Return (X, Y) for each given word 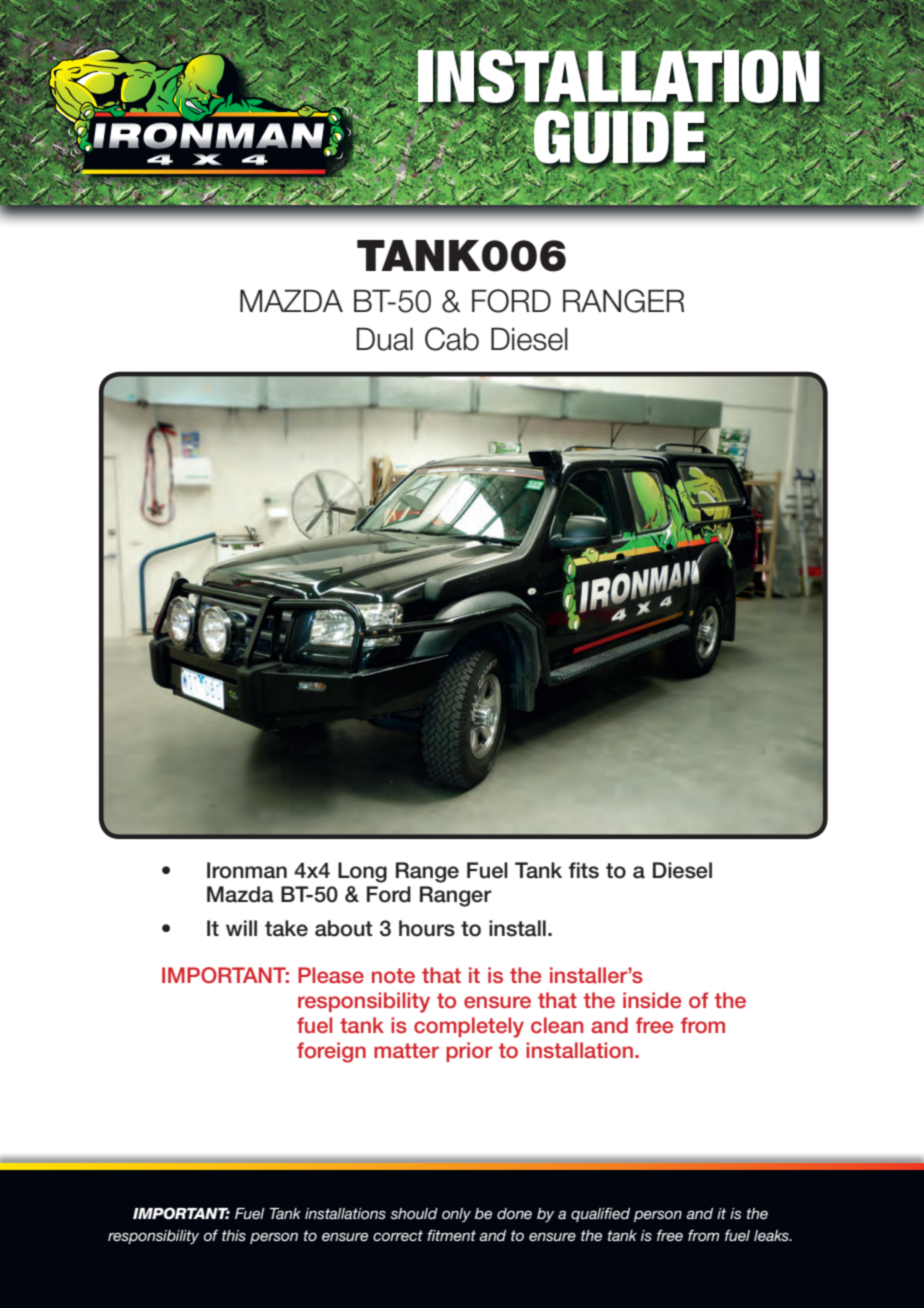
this (234, 1235)
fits (583, 870)
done (514, 1213)
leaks (772, 1235)
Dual (384, 339)
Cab (452, 339)
